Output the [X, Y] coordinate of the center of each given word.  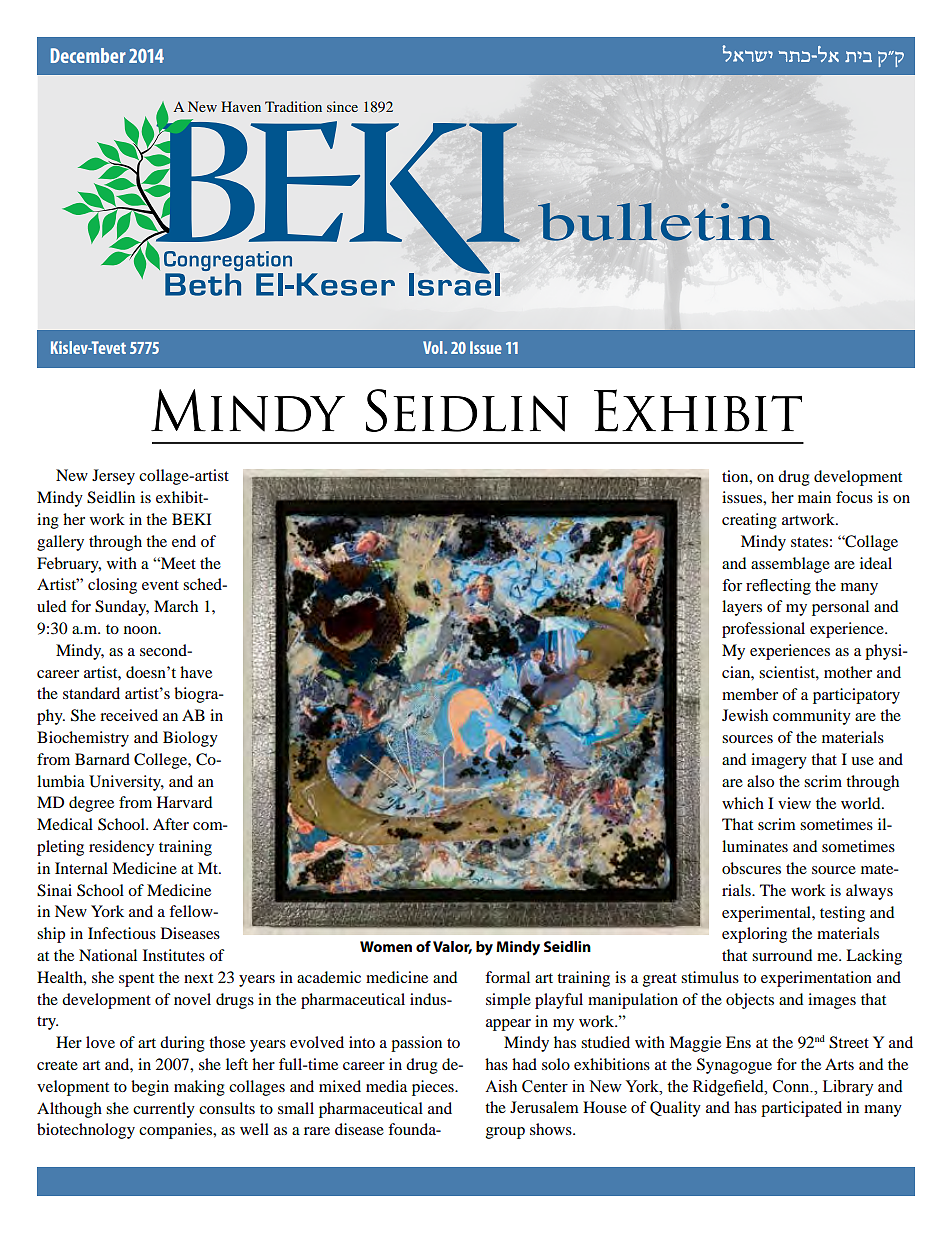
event [160, 585]
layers [742, 608]
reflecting [778, 587]
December [88, 55]
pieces [434, 1088]
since [342, 106]
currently [164, 1110]
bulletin [656, 222]
